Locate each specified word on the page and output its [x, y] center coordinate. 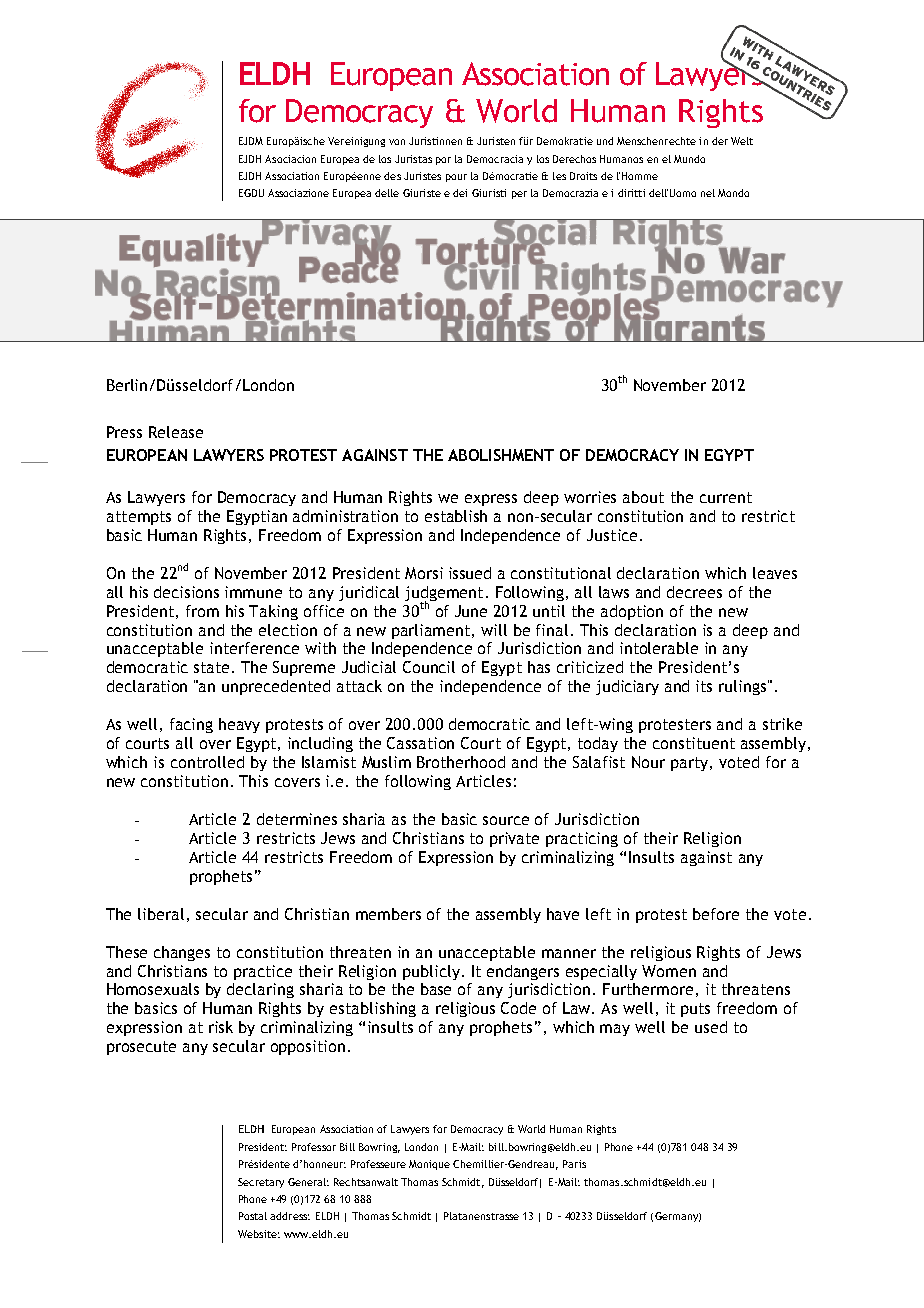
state [211, 667]
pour [456, 178]
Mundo [689, 159]
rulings [744, 687]
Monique [429, 1165]
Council [429, 667]
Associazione [298, 193]
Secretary [261, 1183]
